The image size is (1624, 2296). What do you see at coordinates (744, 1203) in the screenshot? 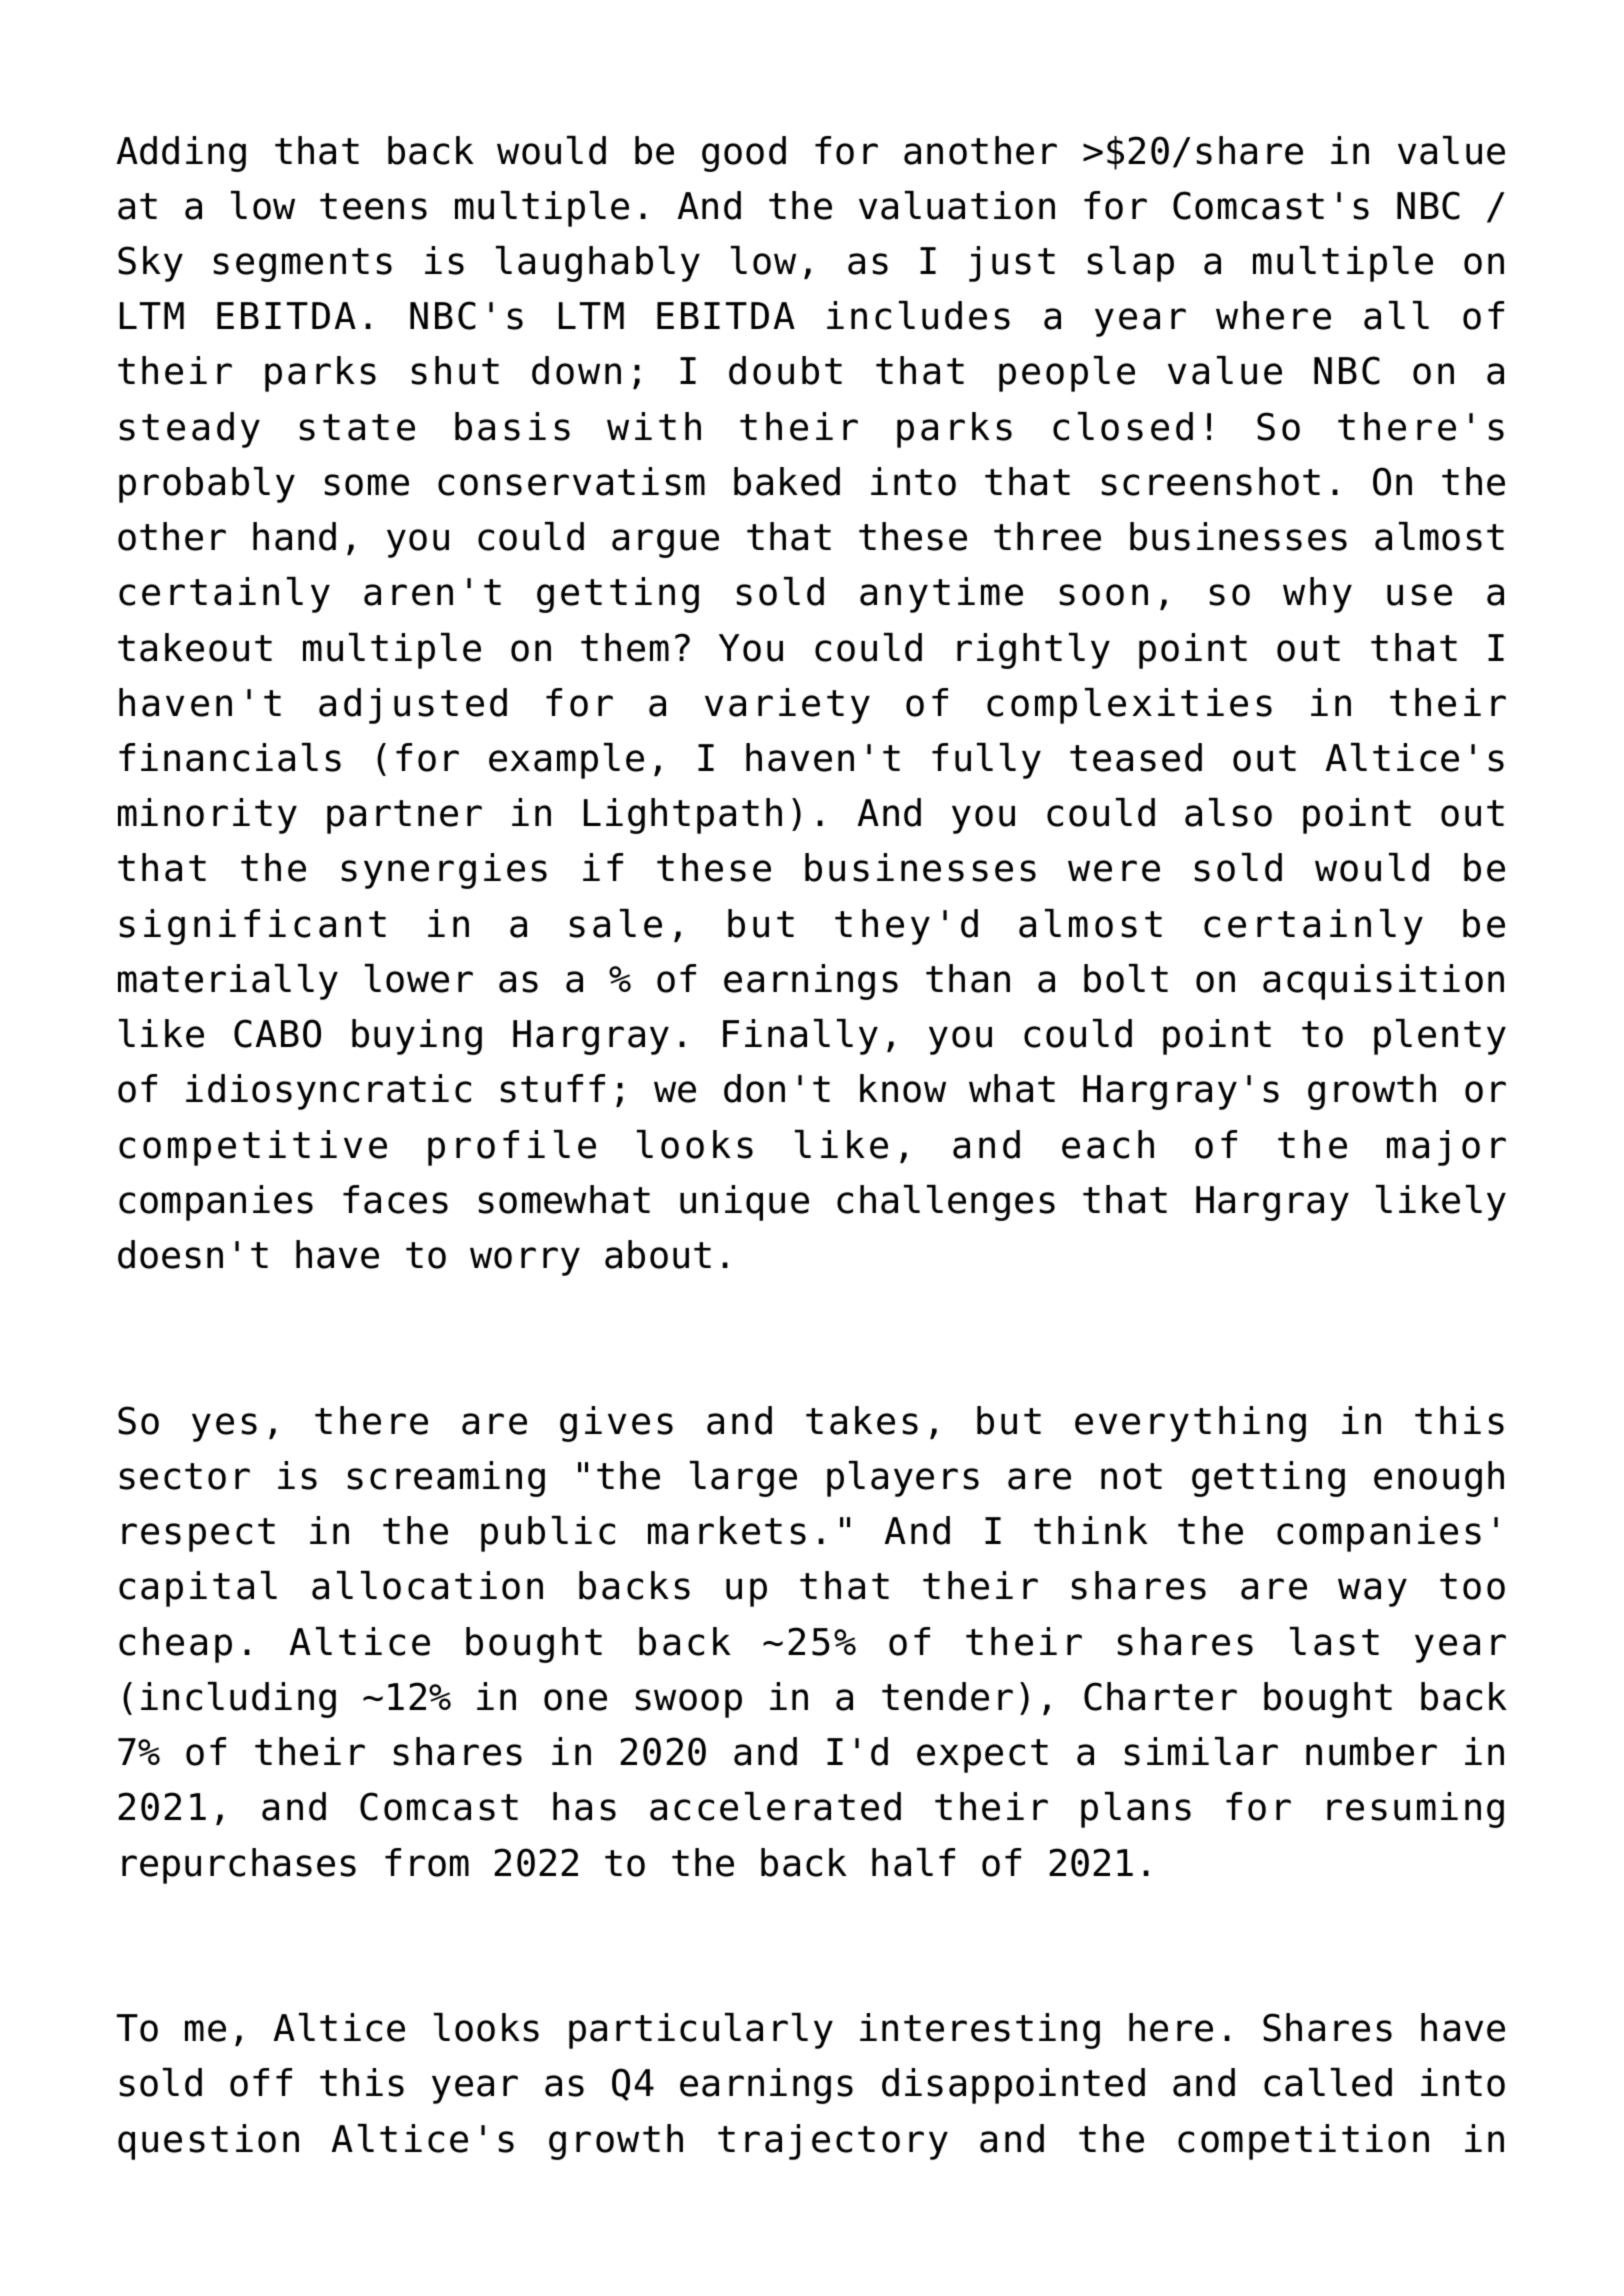
I see `unique` at bounding box center [744, 1203].
